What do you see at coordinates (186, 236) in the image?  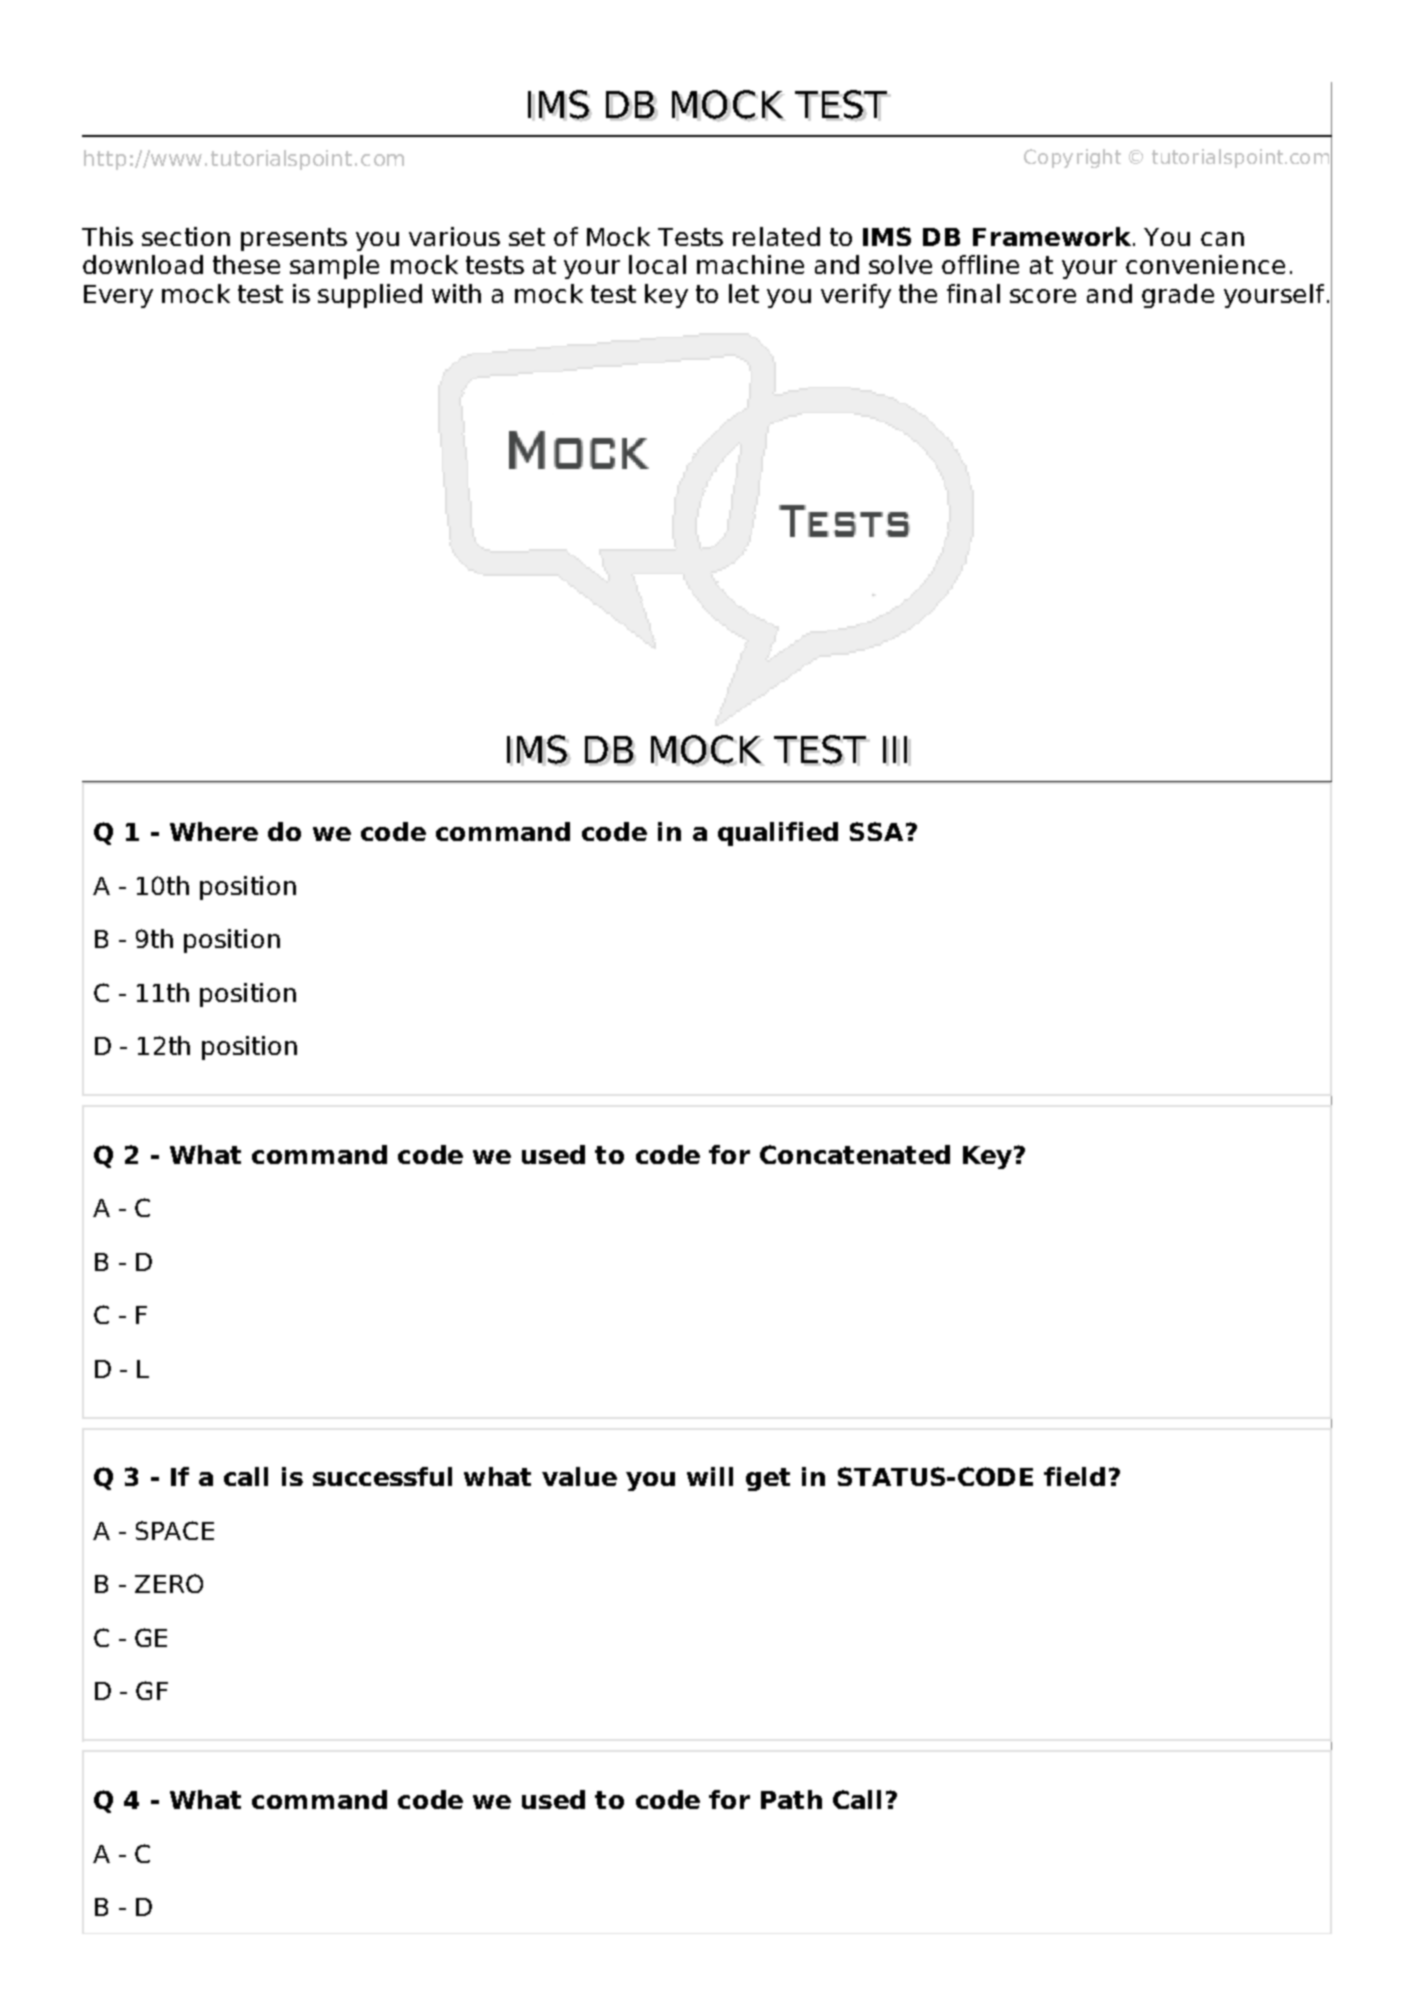 I see `section` at bounding box center [186, 236].
